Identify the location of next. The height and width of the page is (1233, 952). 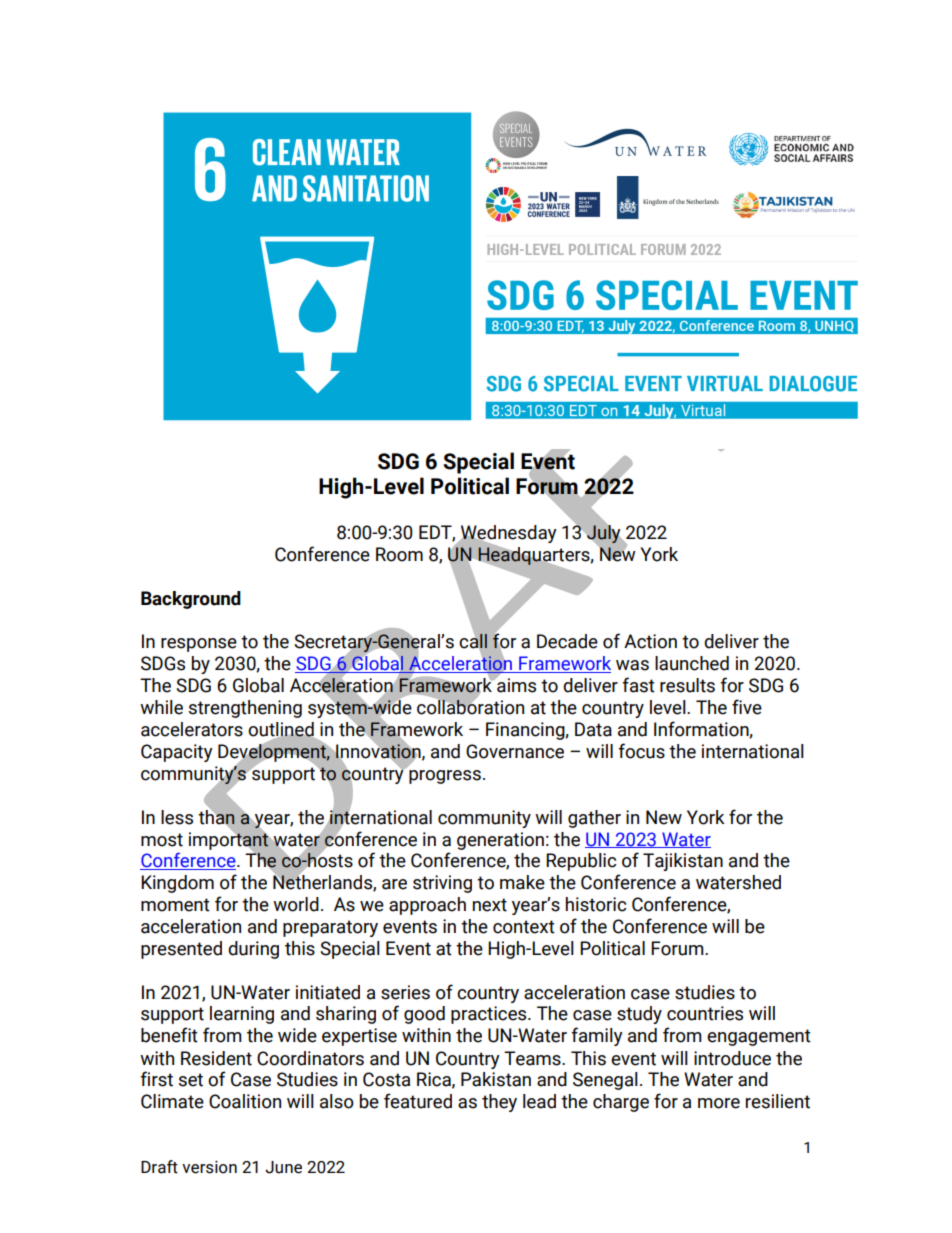
(490, 905).
